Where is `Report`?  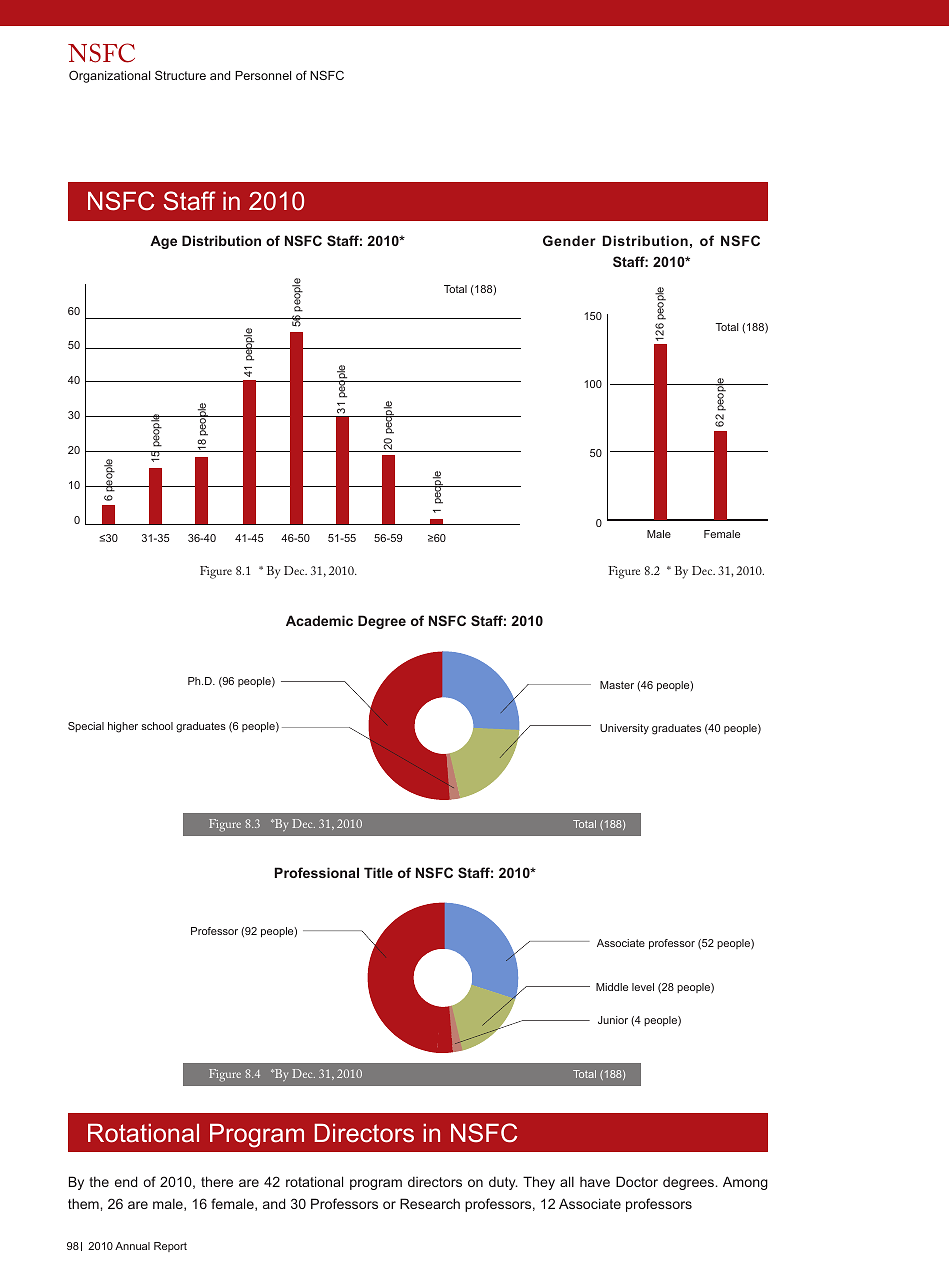 Report is located at coordinates (170, 1247).
